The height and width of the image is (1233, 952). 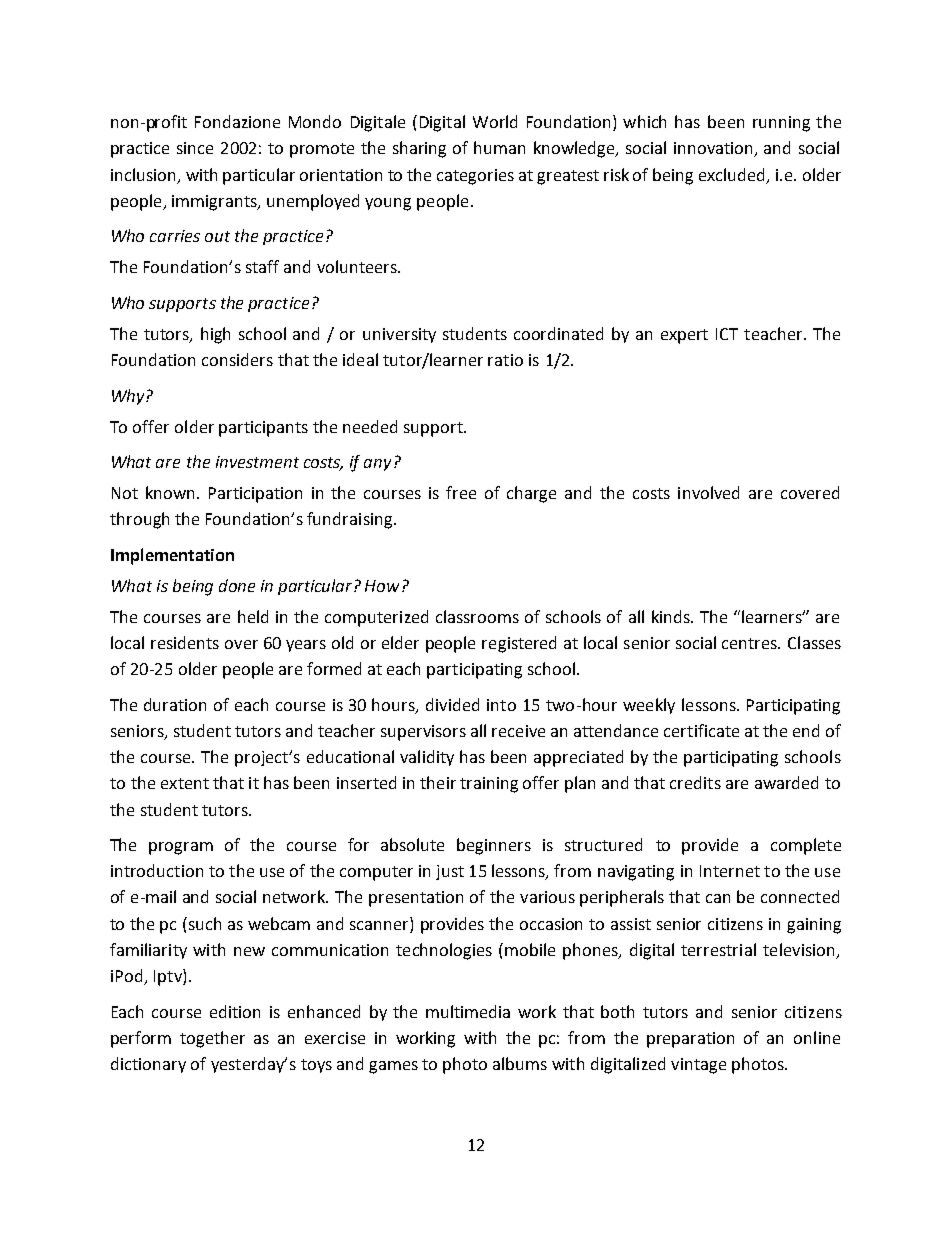 I want to click on vintage, so click(x=698, y=1066).
